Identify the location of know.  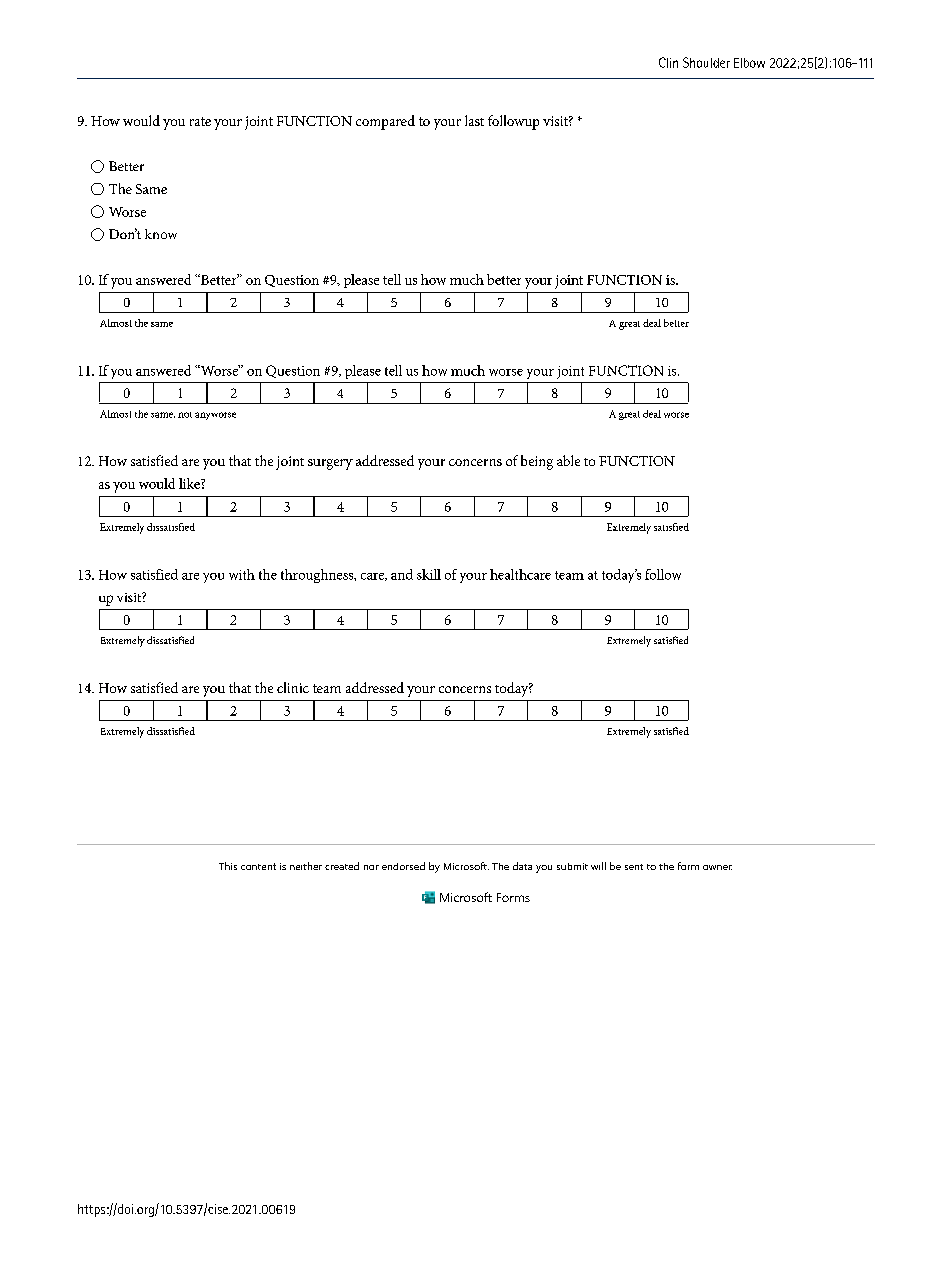
(161, 234).
